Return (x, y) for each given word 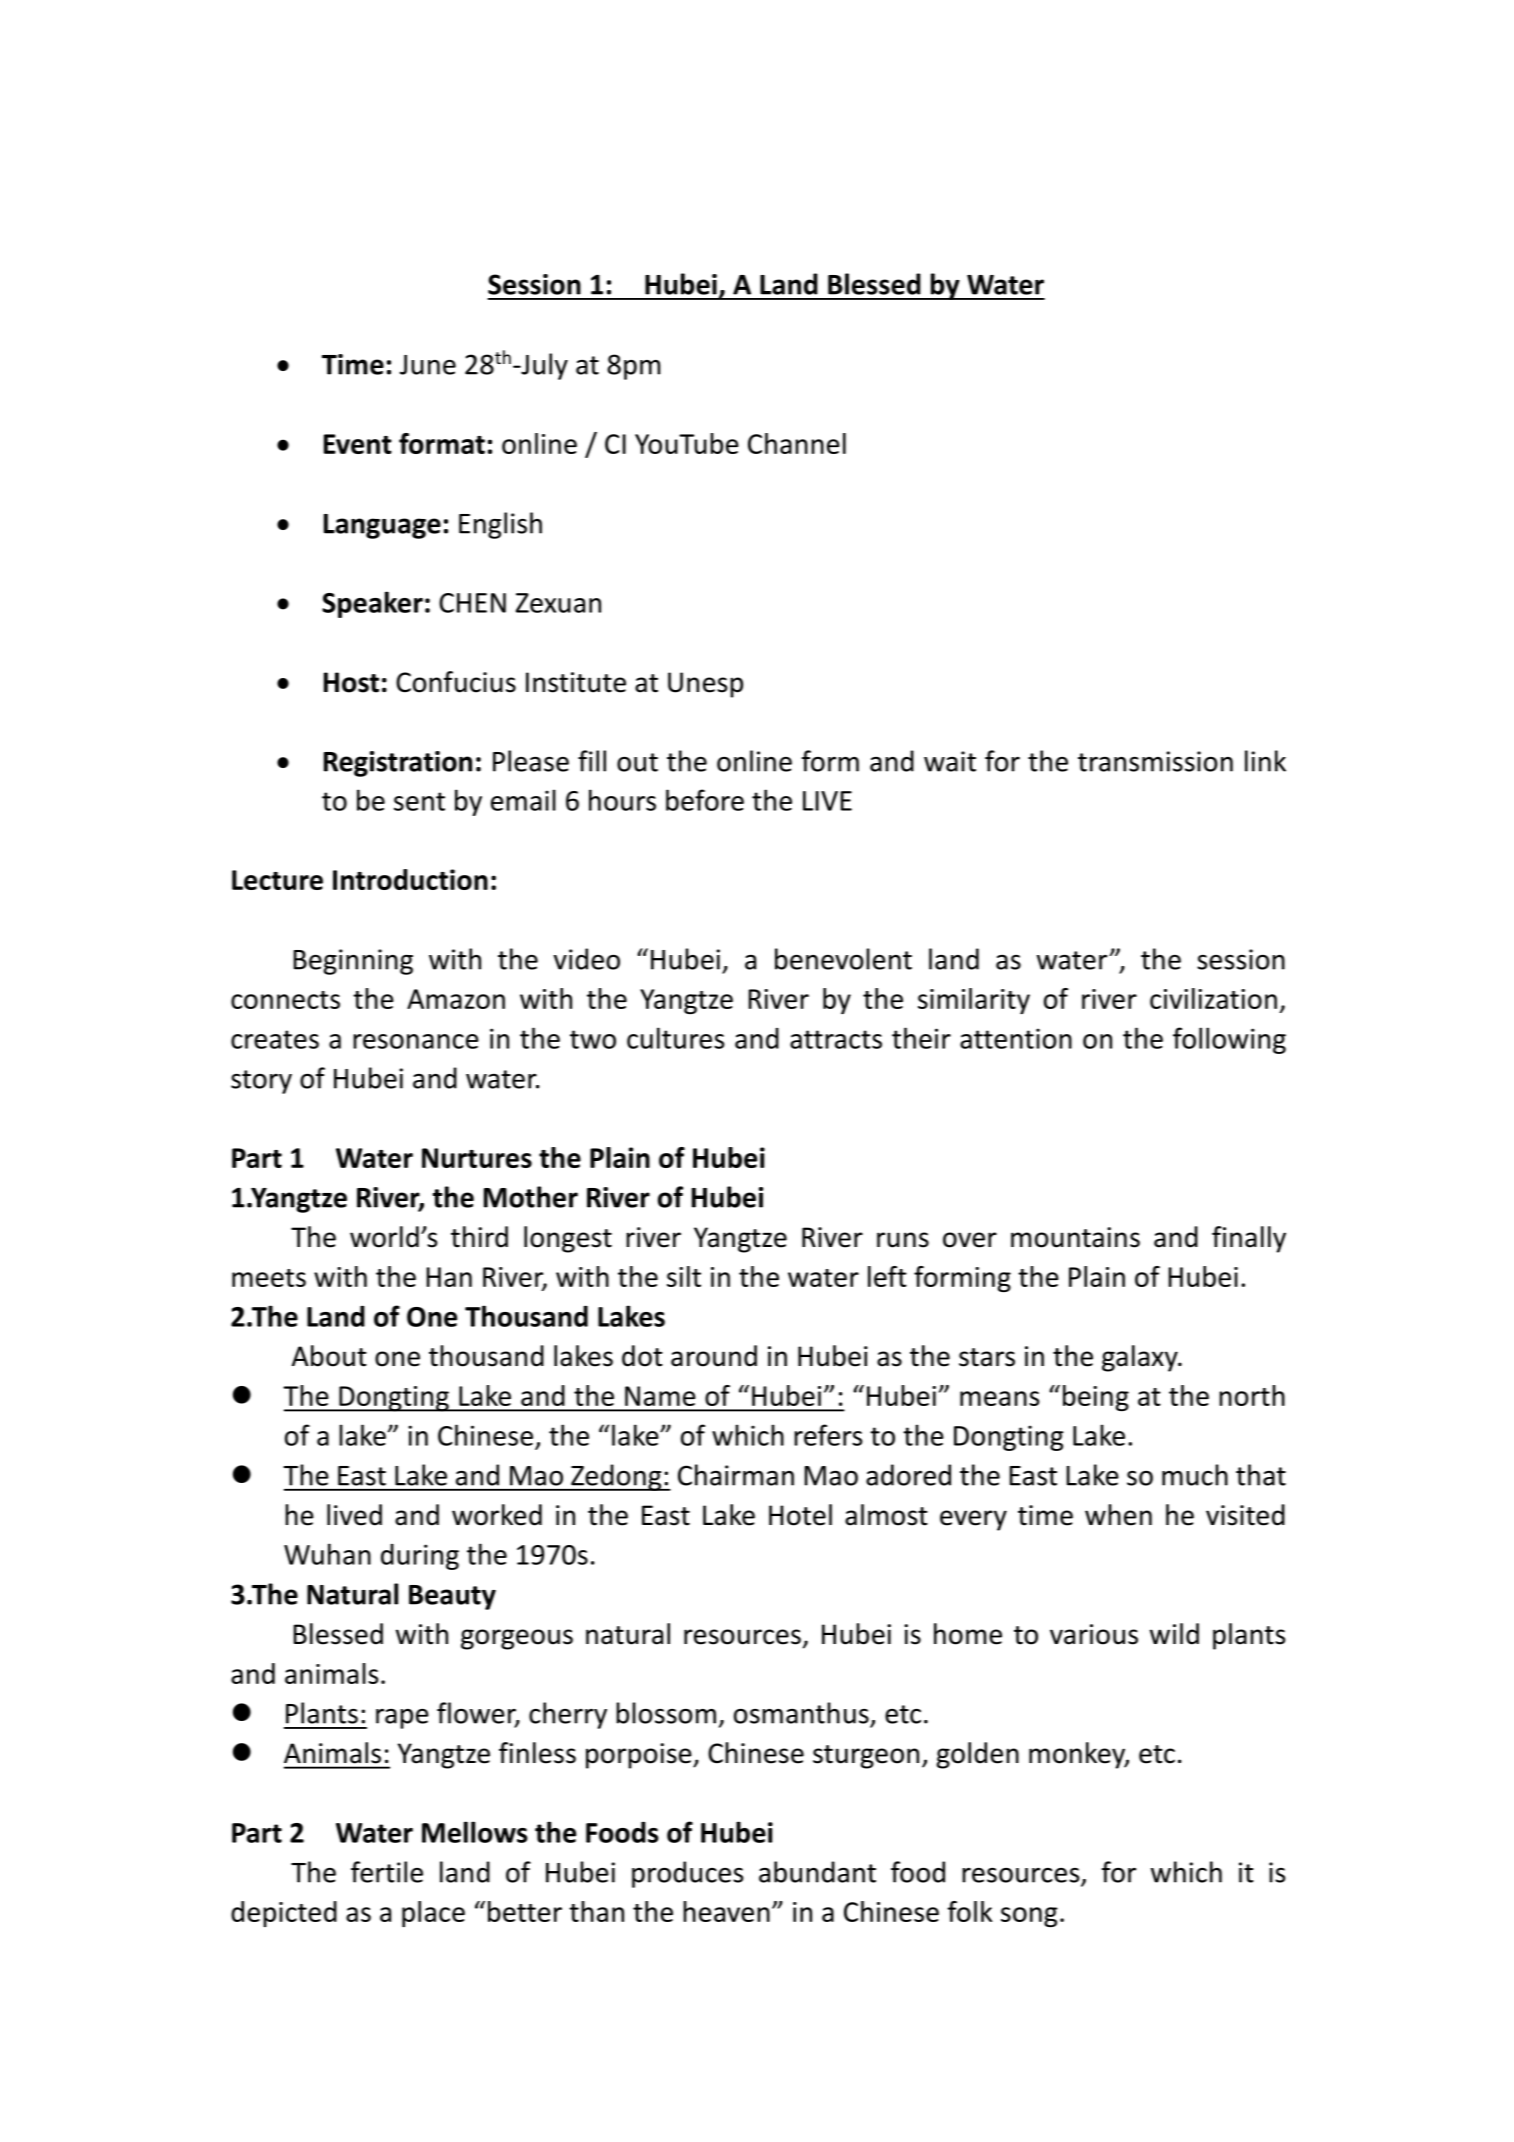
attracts (836, 1039)
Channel (797, 443)
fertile (387, 1872)
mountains (1075, 1237)
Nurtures (477, 1158)
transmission (1155, 761)
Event (358, 444)
